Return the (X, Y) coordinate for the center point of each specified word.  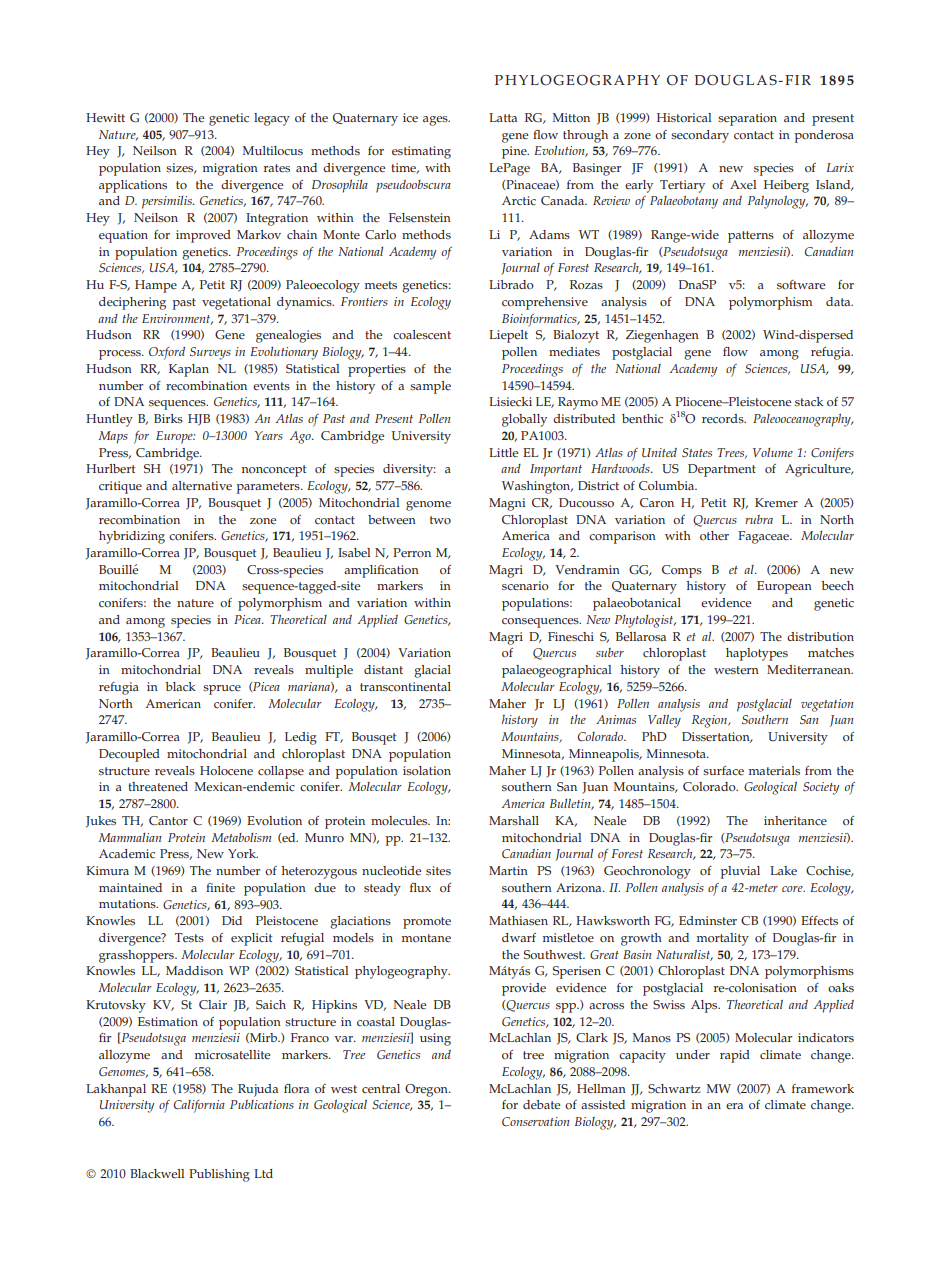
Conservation (536, 1121)
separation (747, 119)
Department (722, 470)
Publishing (219, 1175)
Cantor (168, 821)
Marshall (514, 821)
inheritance (795, 821)
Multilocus (273, 151)
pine (515, 152)
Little (503, 453)
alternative (202, 486)
